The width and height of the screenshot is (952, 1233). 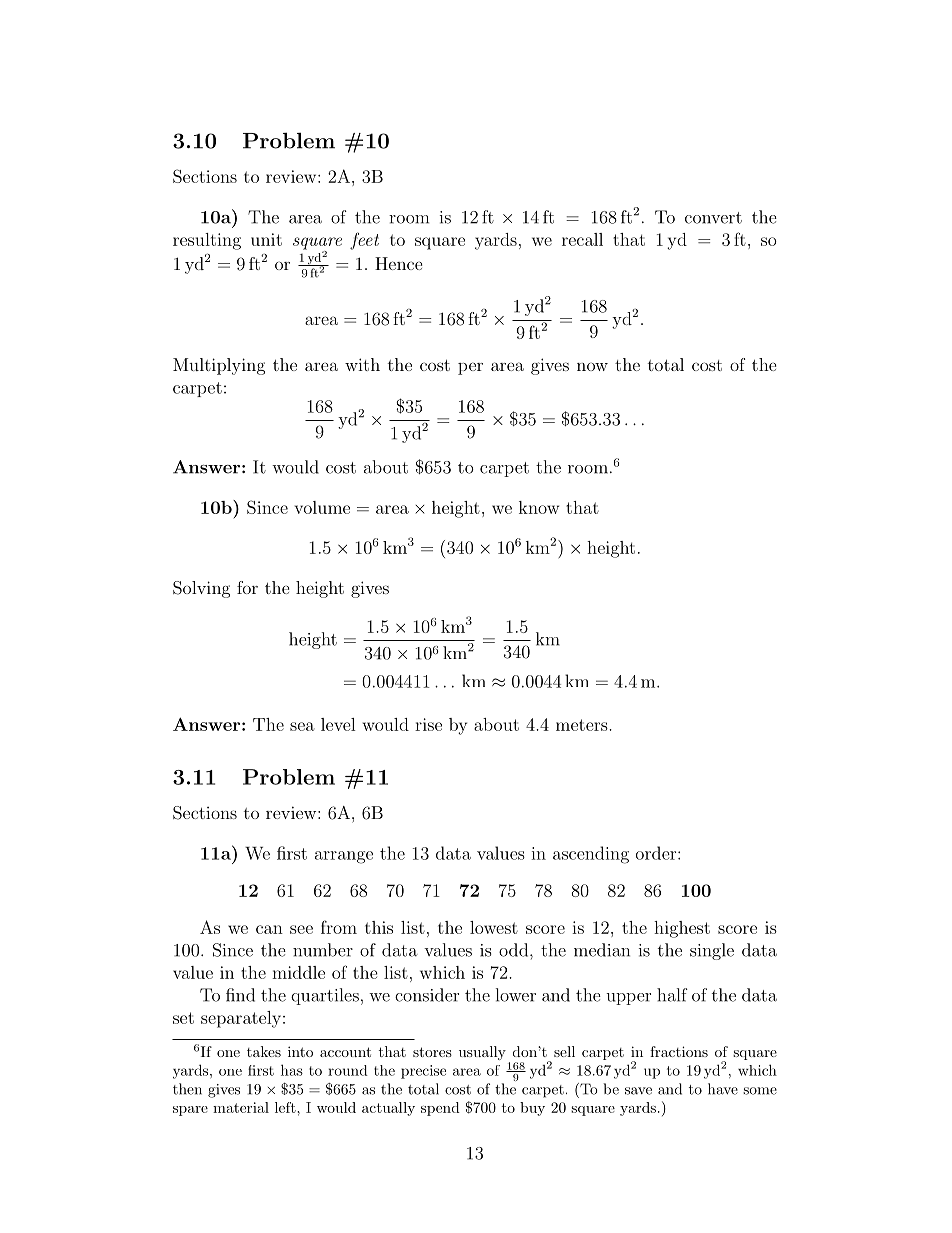 I want to click on material, so click(x=241, y=1107).
